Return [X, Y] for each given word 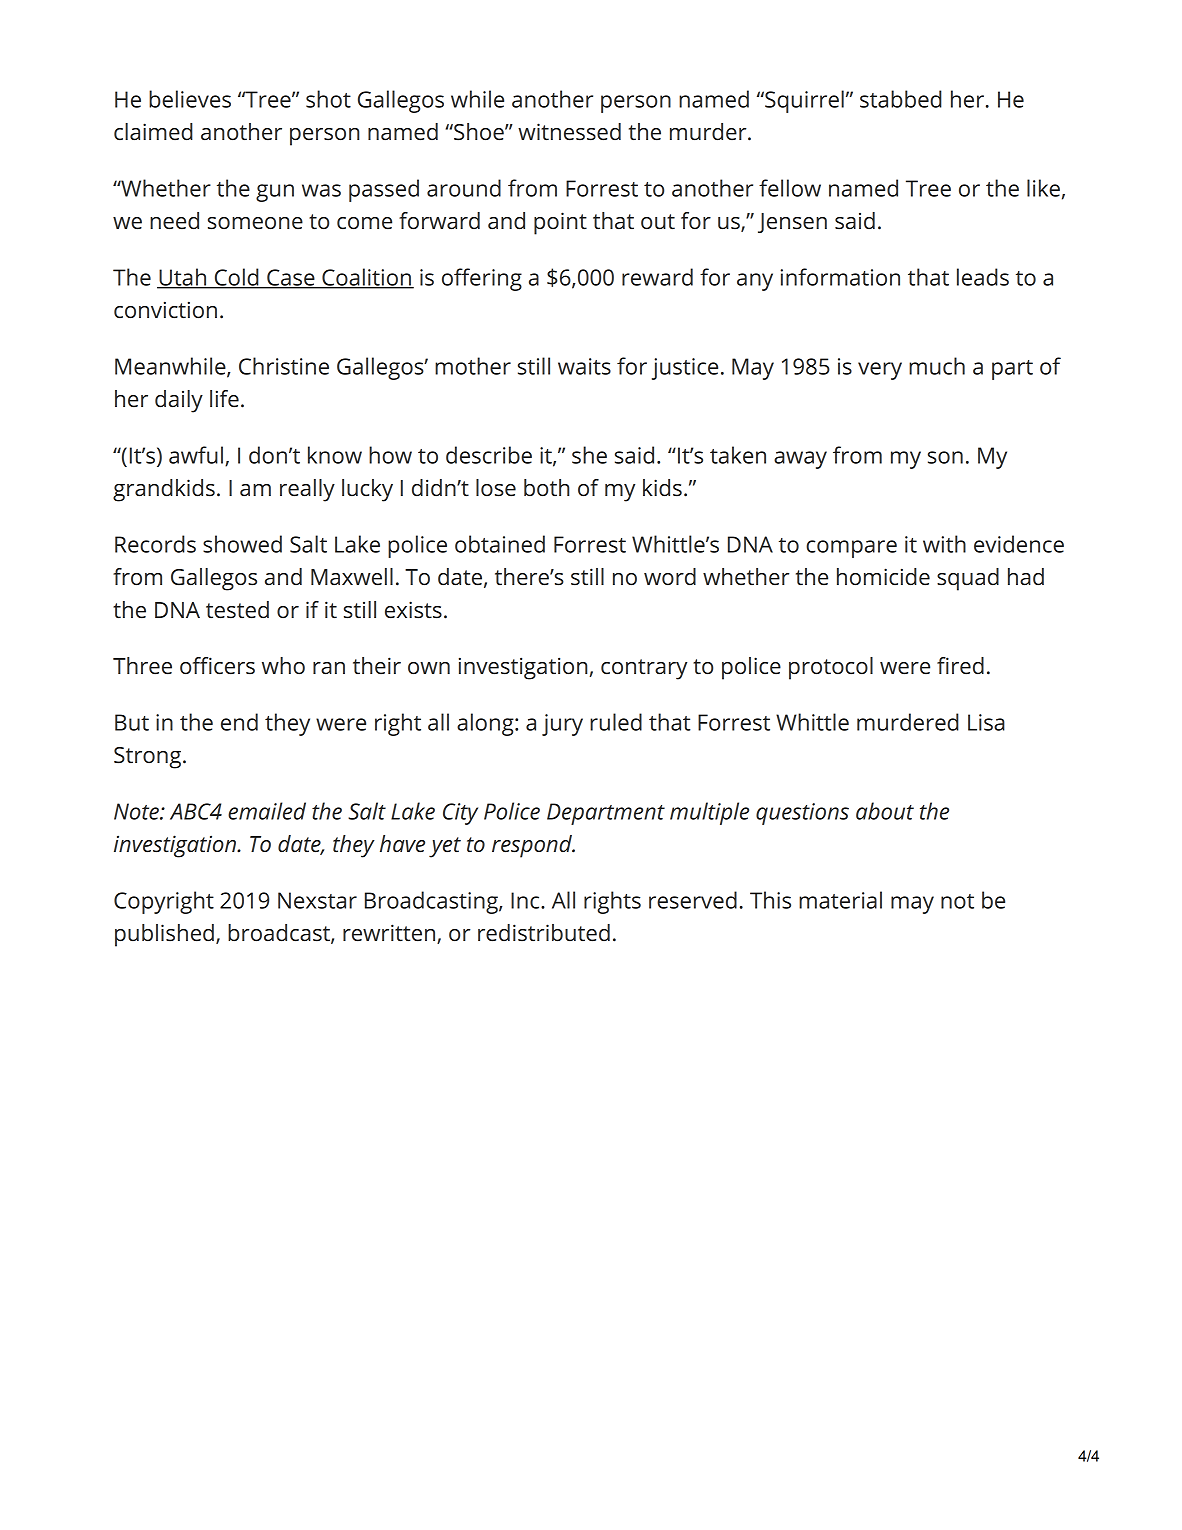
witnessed [569, 132]
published [164, 935]
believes [190, 99]
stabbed [901, 99]
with [944, 544]
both [546, 488]
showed [242, 544]
